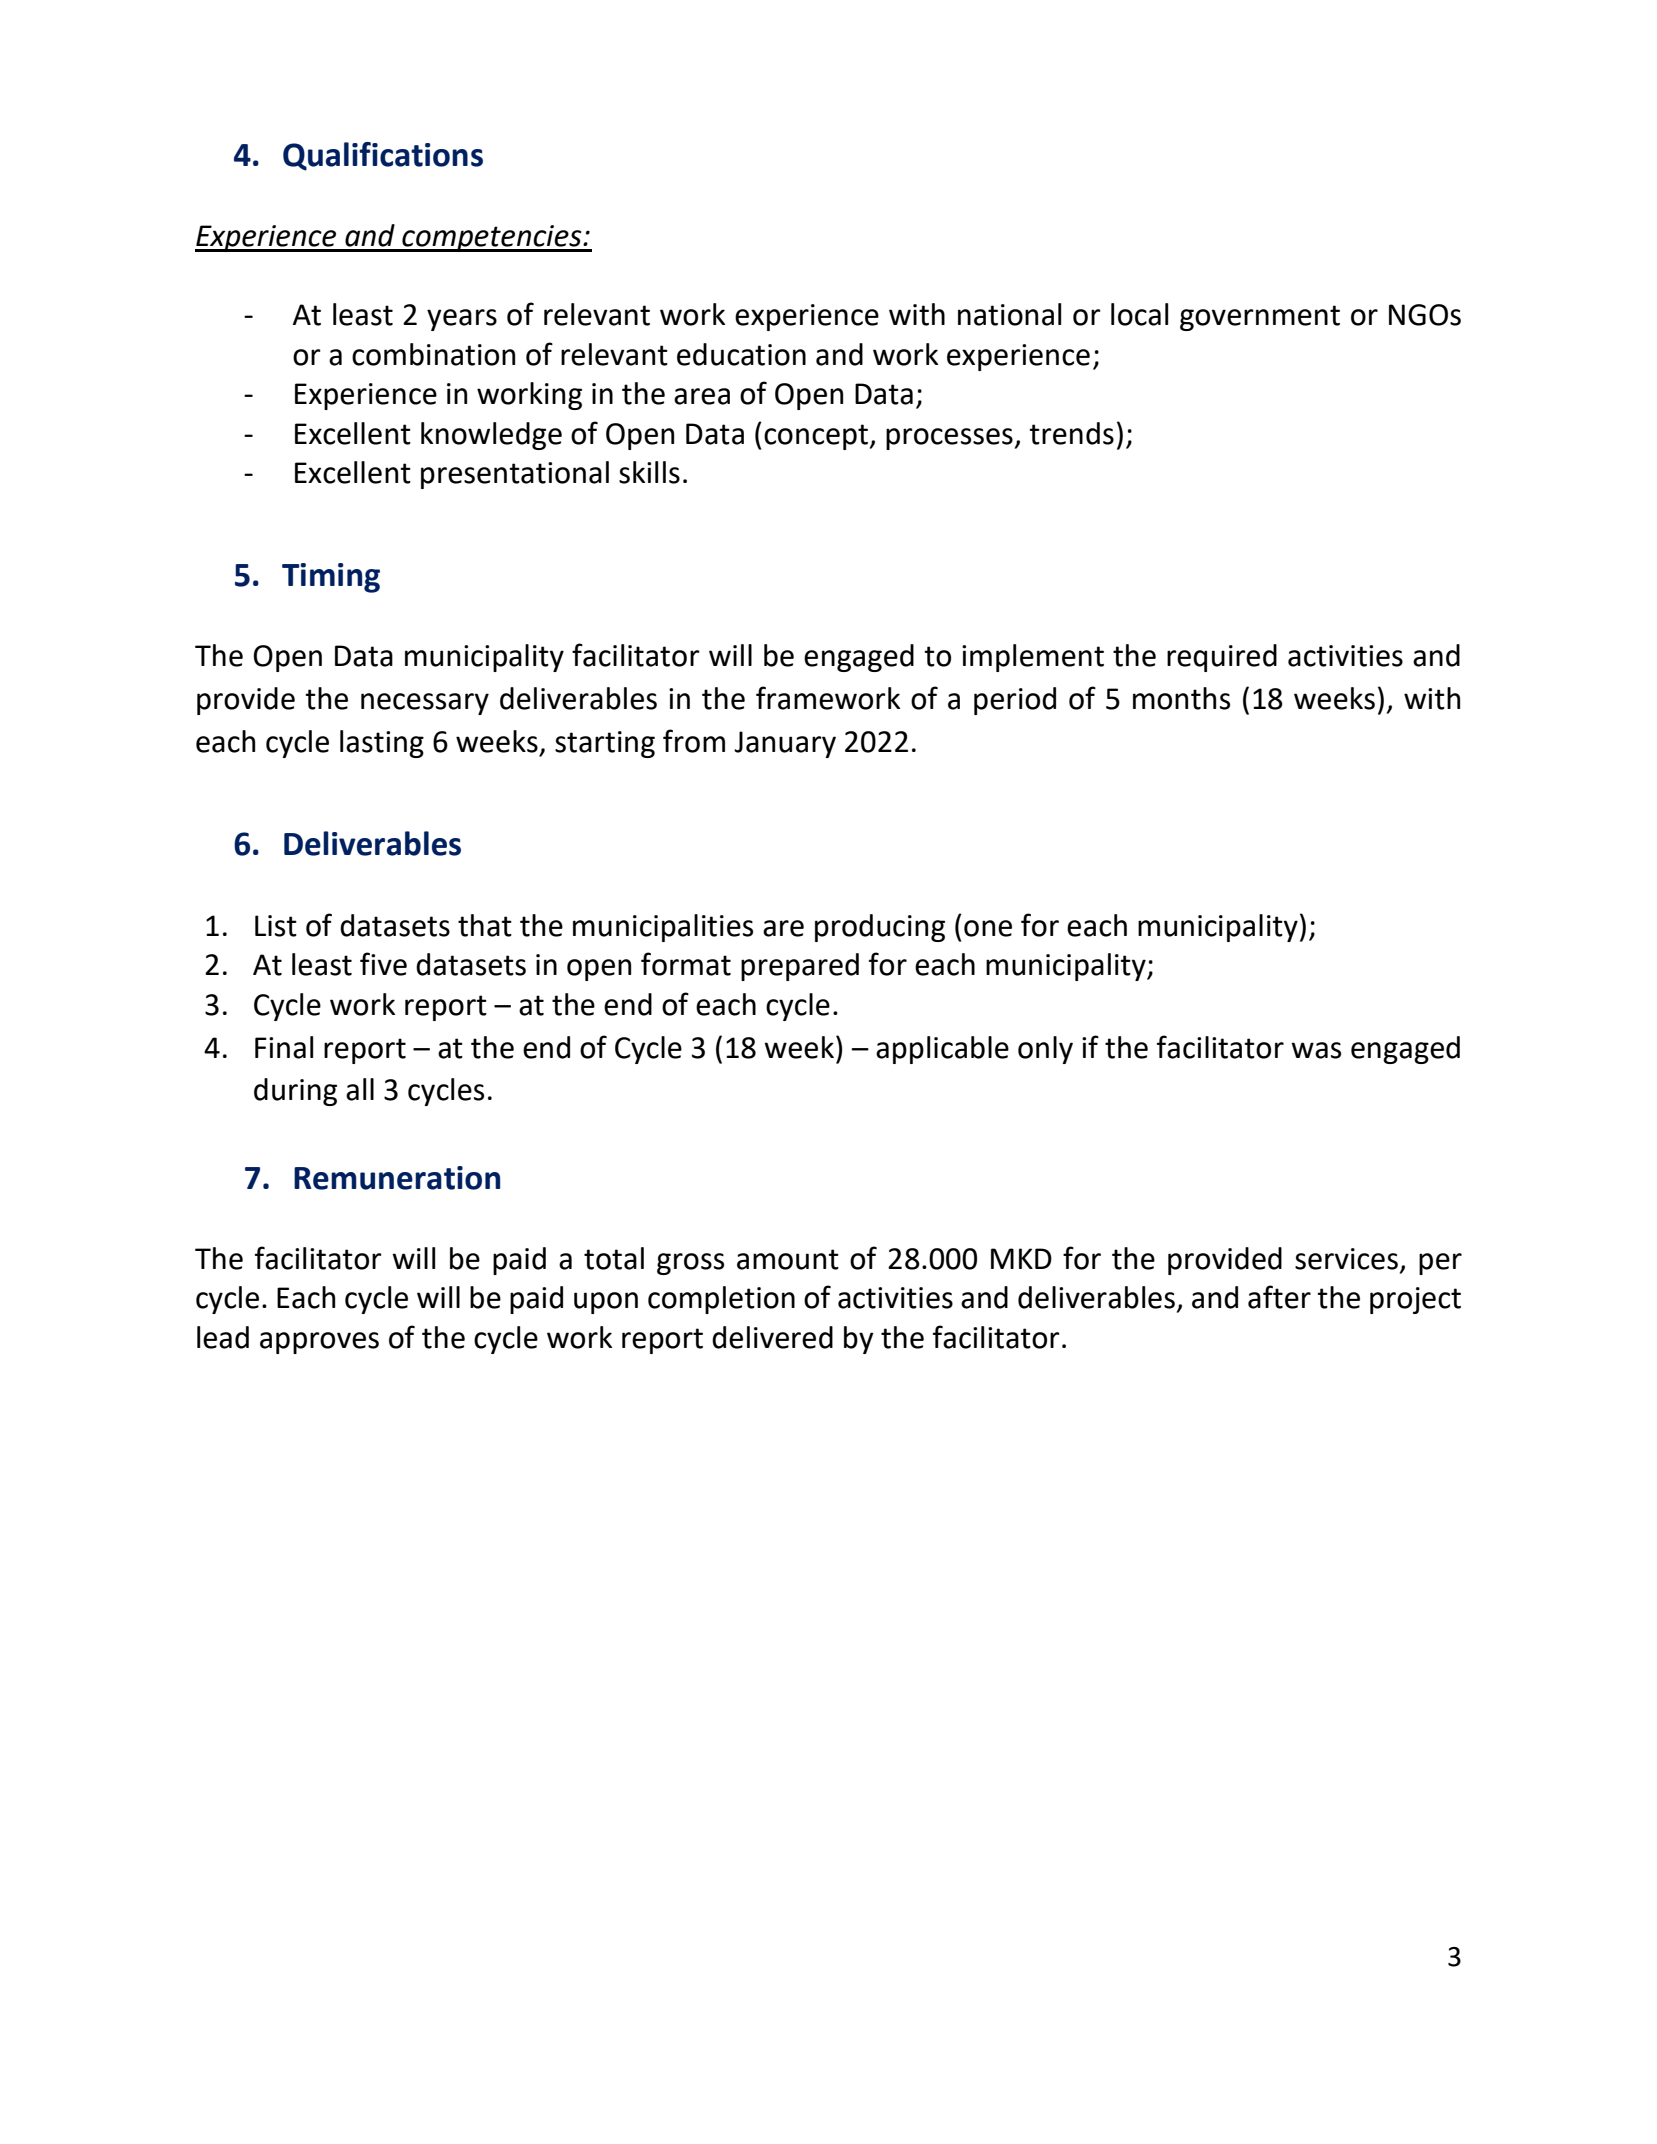 The width and height of the image is (1657, 2144). I want to click on Timing, so click(331, 578).
